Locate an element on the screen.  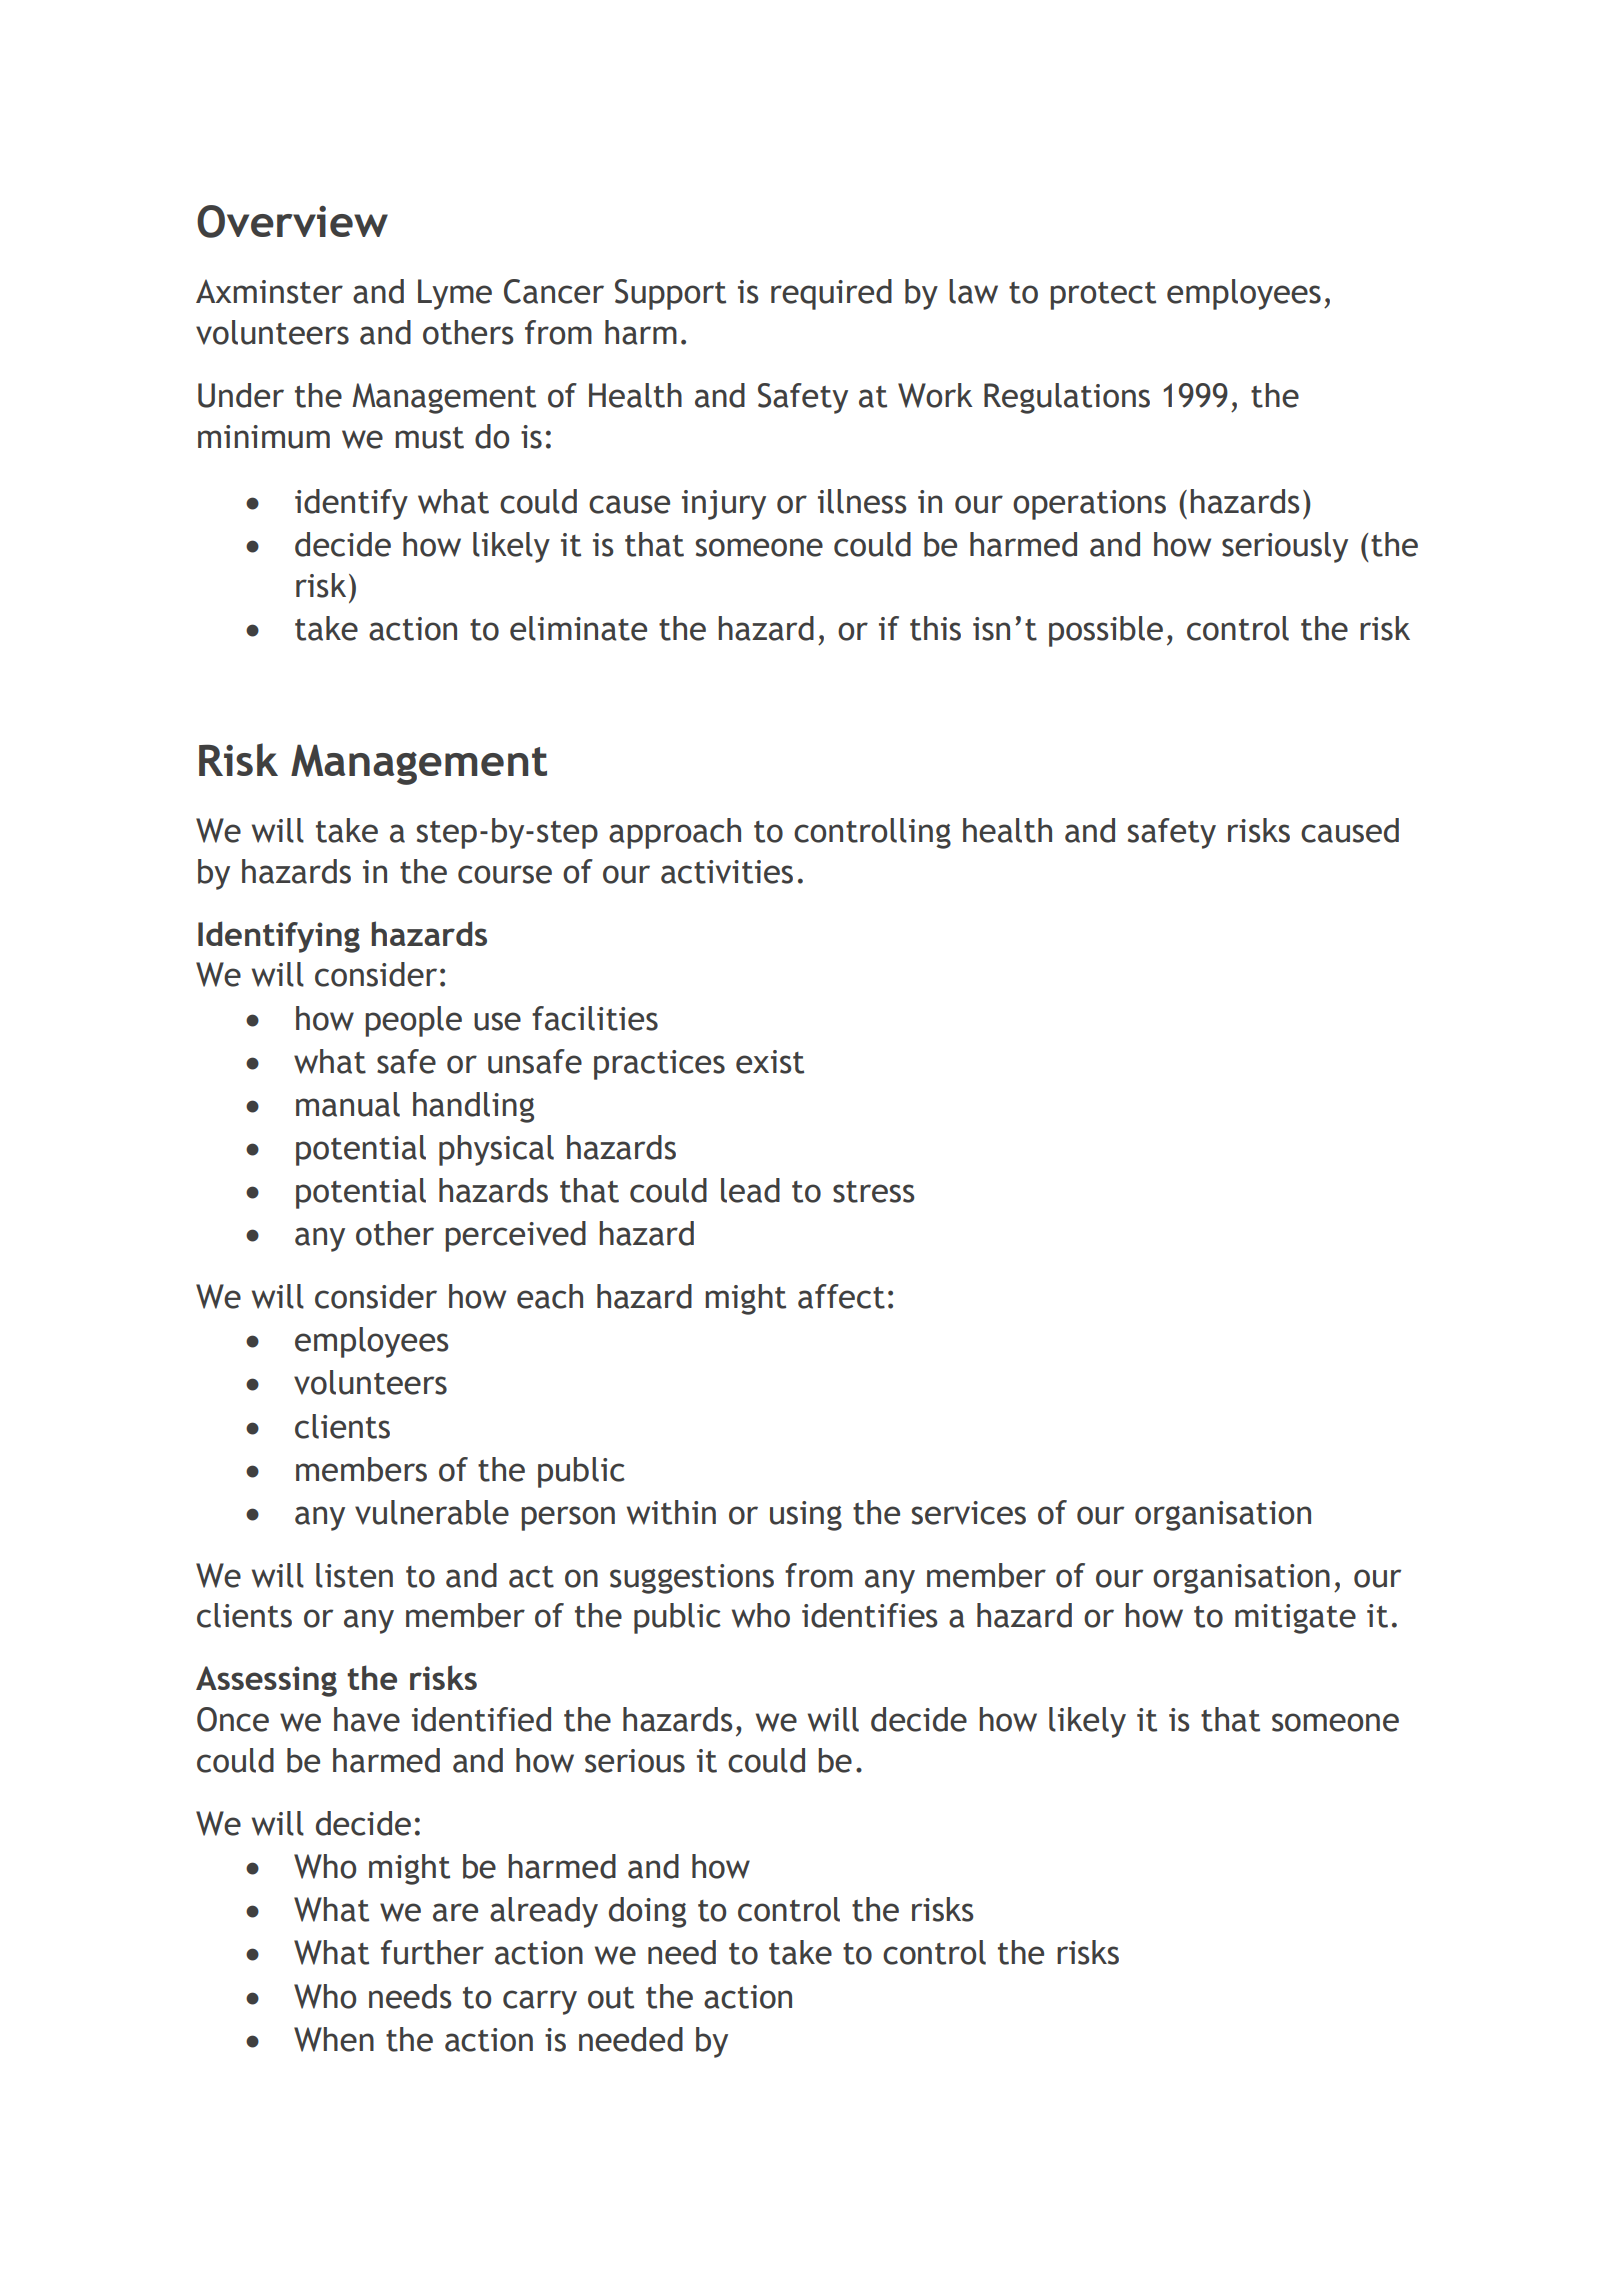
listen is located at coordinates (354, 1575).
